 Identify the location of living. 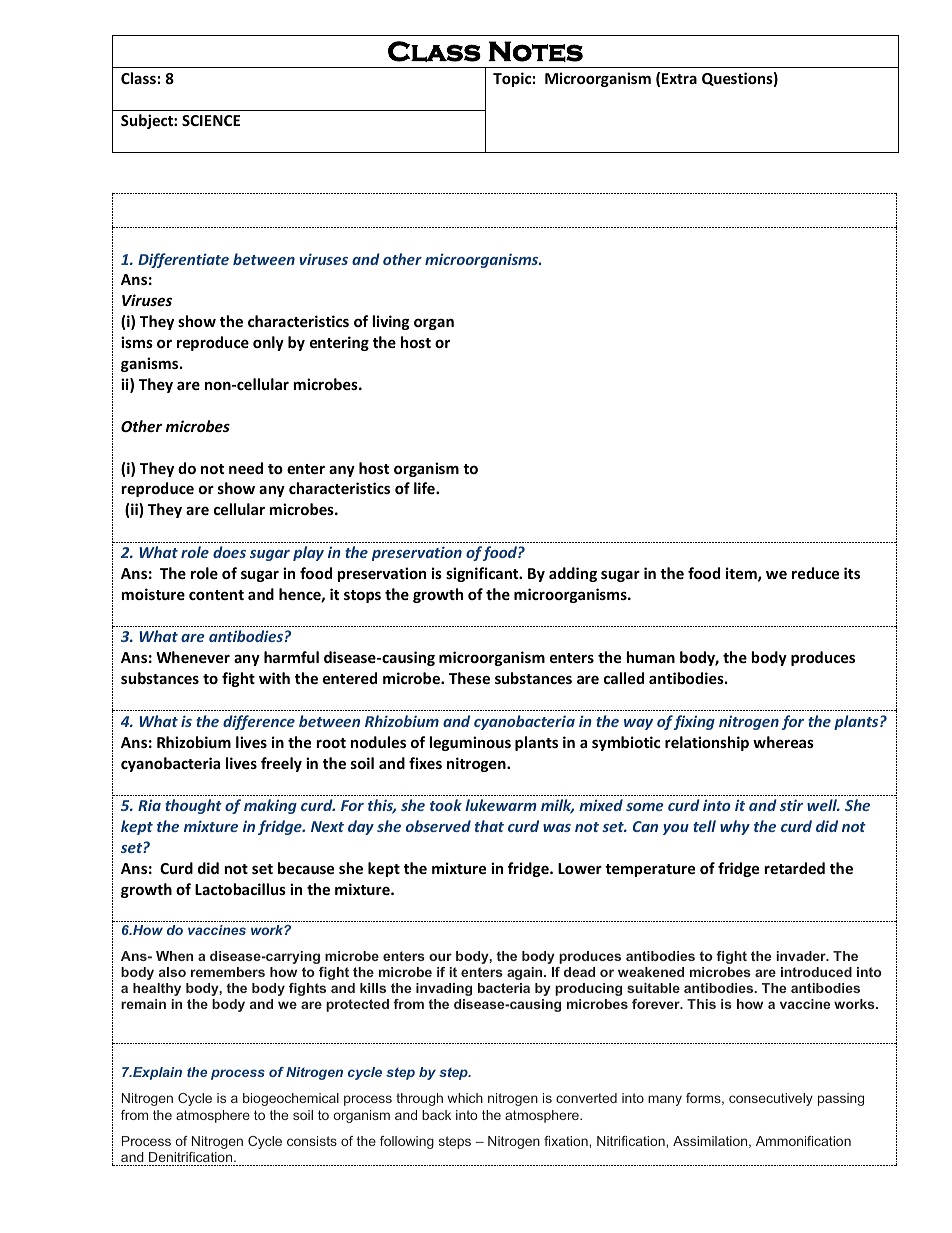
(391, 322).
